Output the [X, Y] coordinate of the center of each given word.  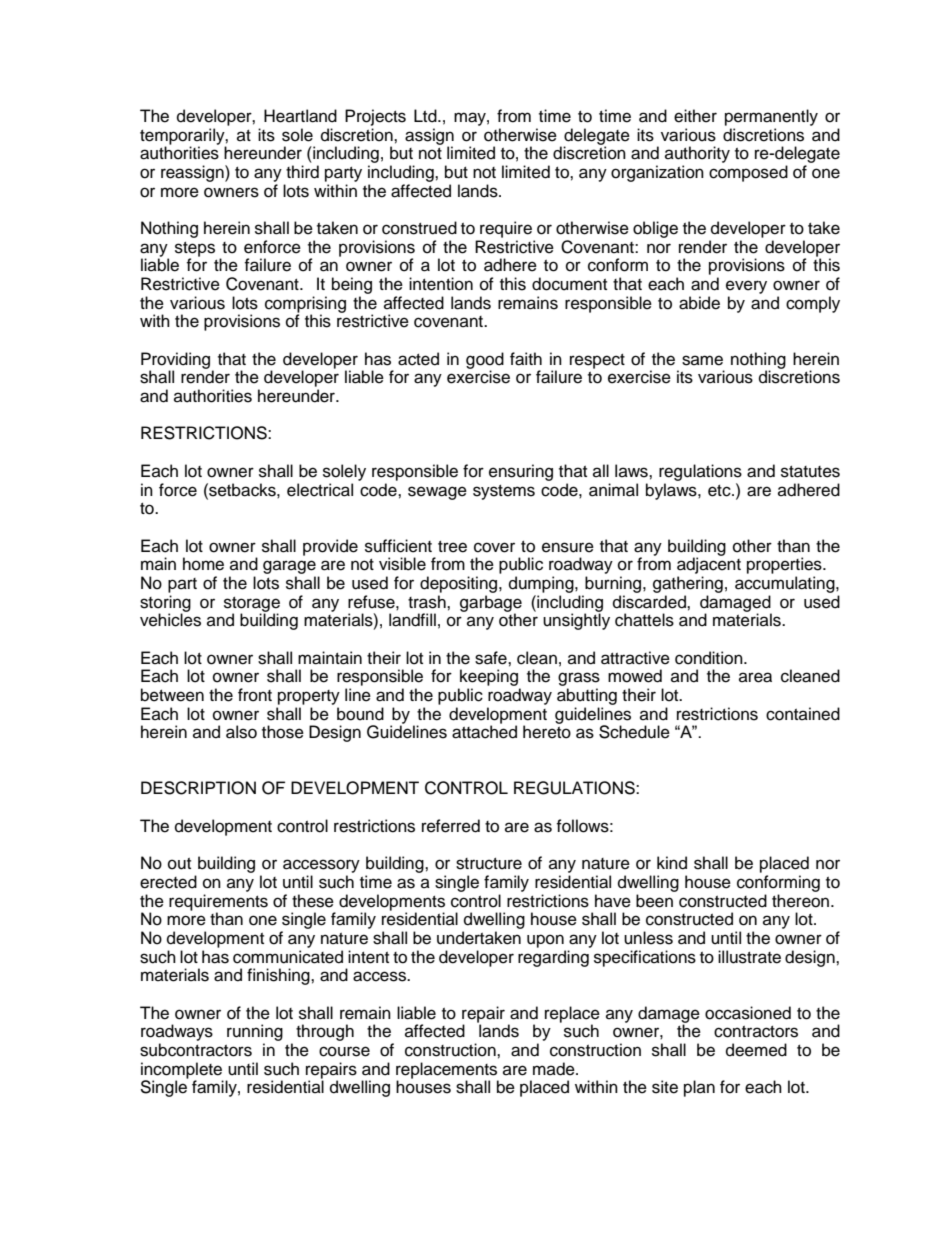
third [302, 172]
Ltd [426, 116]
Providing [177, 361]
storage [252, 605]
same [702, 360]
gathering [688, 584]
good [485, 361]
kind [672, 863]
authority [697, 154]
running [255, 1034]
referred [451, 826]
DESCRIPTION [198, 788]
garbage [491, 604]
